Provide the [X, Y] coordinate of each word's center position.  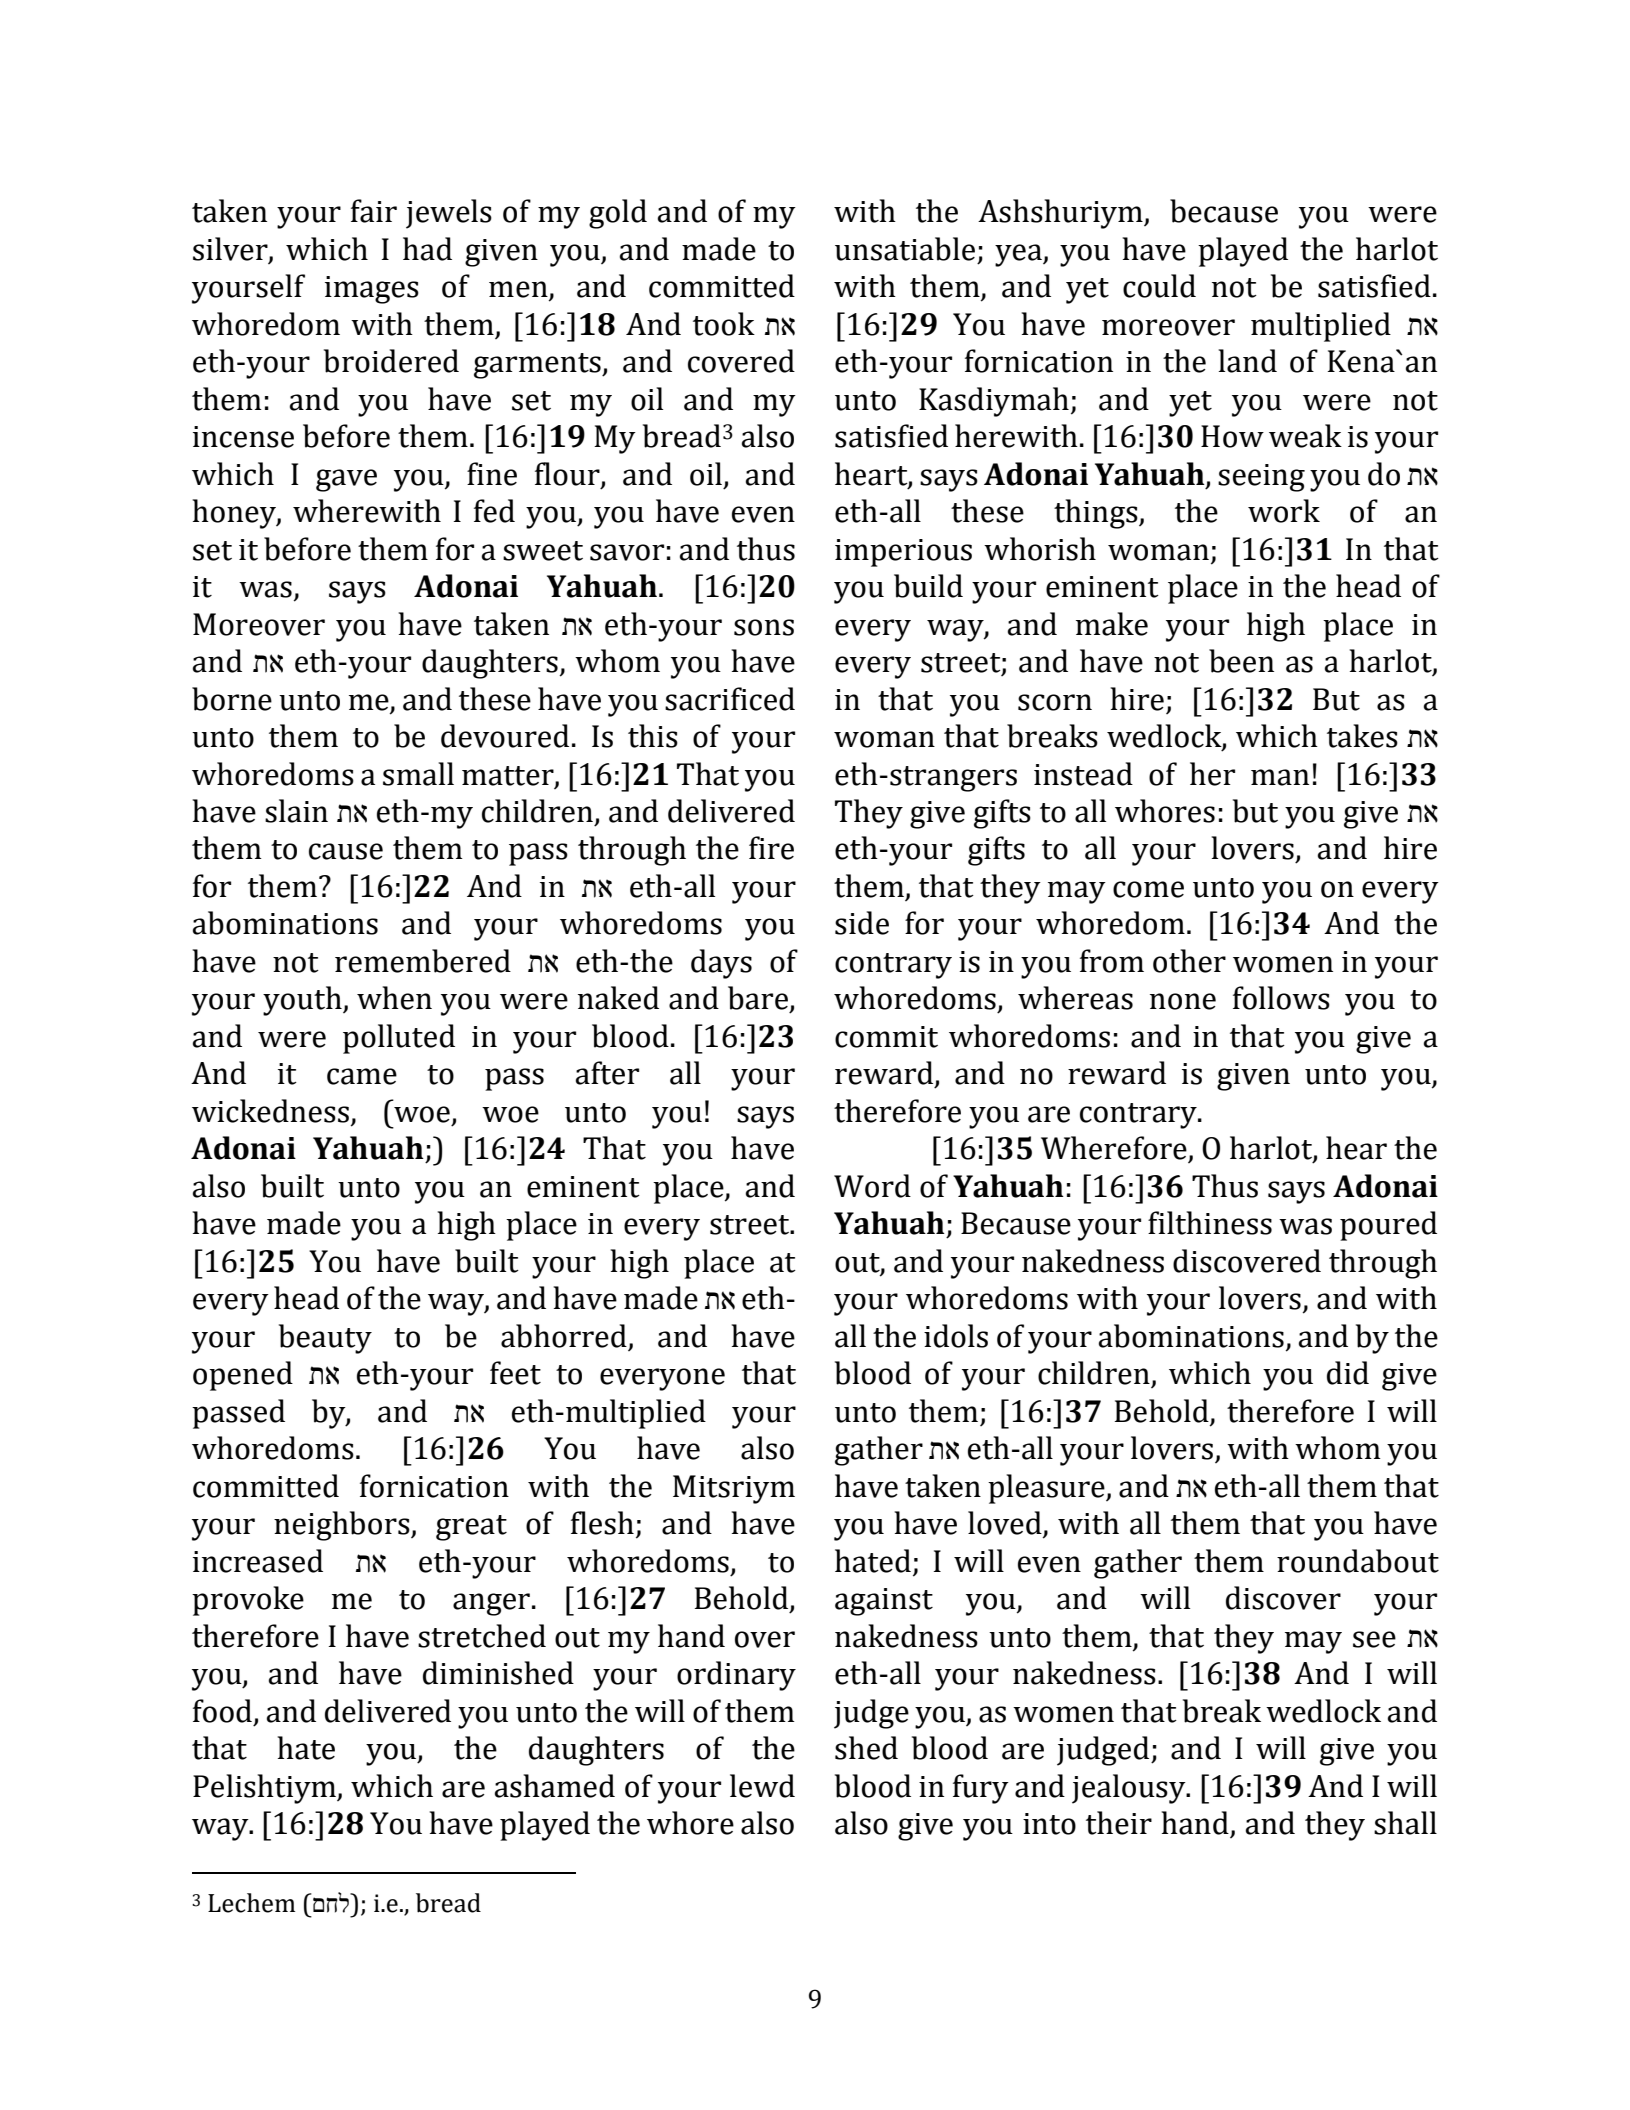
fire [771, 848]
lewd [762, 1786]
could [1159, 286]
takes [1362, 736]
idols [956, 1336]
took [724, 324]
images [372, 290]
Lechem [251, 1903]
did [1348, 1373]
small [418, 774]
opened [243, 1376]
